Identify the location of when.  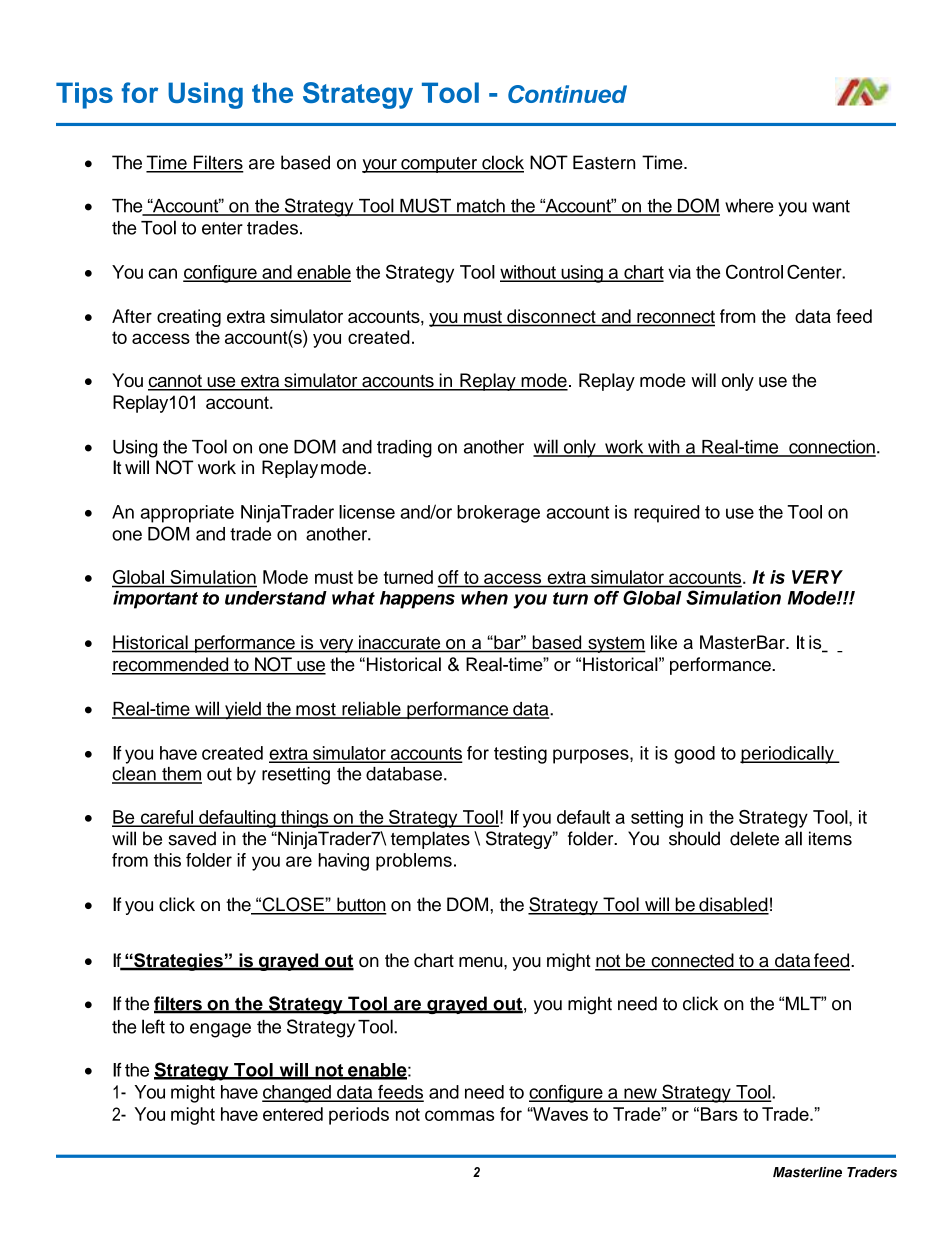
(484, 598).
